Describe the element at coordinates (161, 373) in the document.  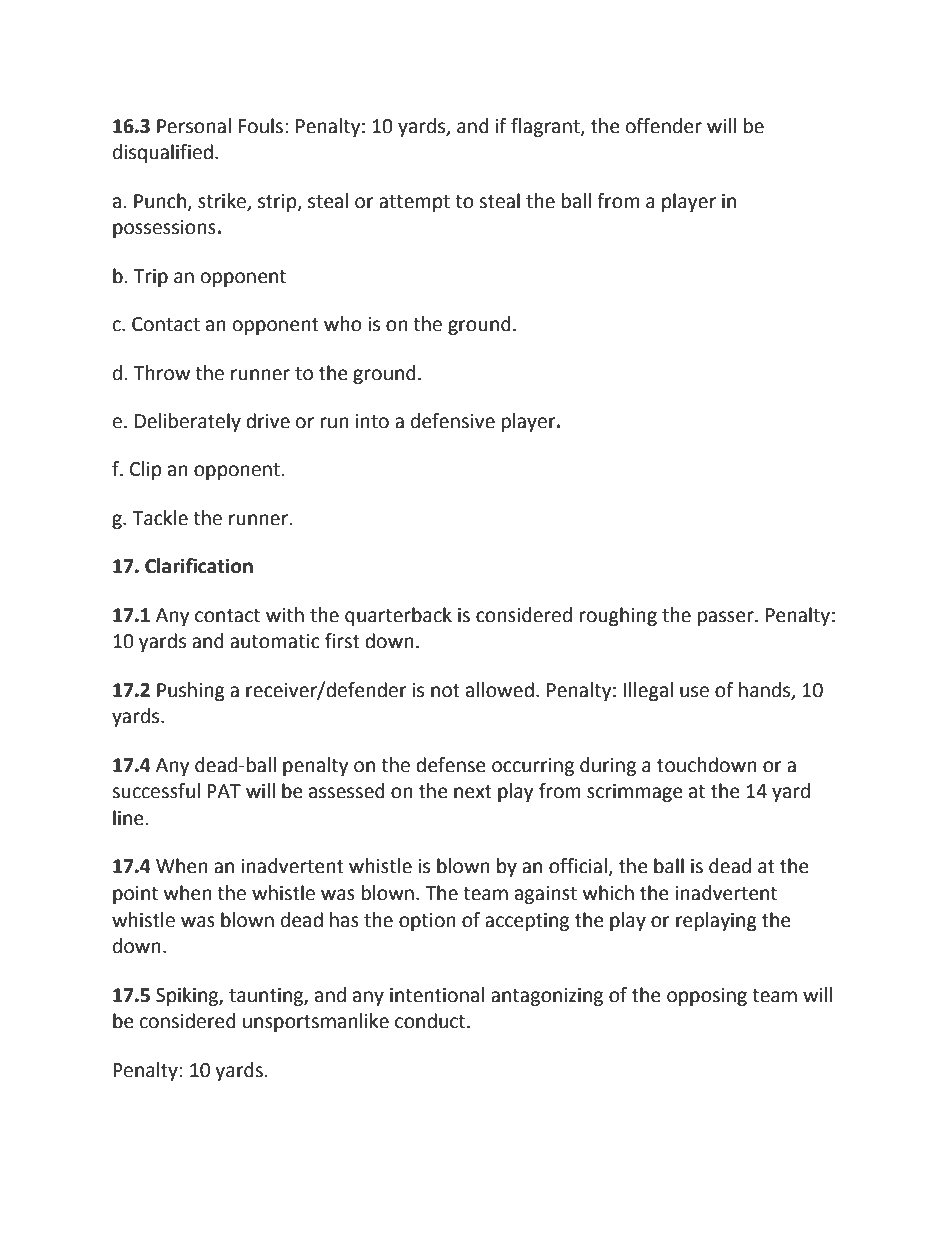
I see `Throw` at that location.
